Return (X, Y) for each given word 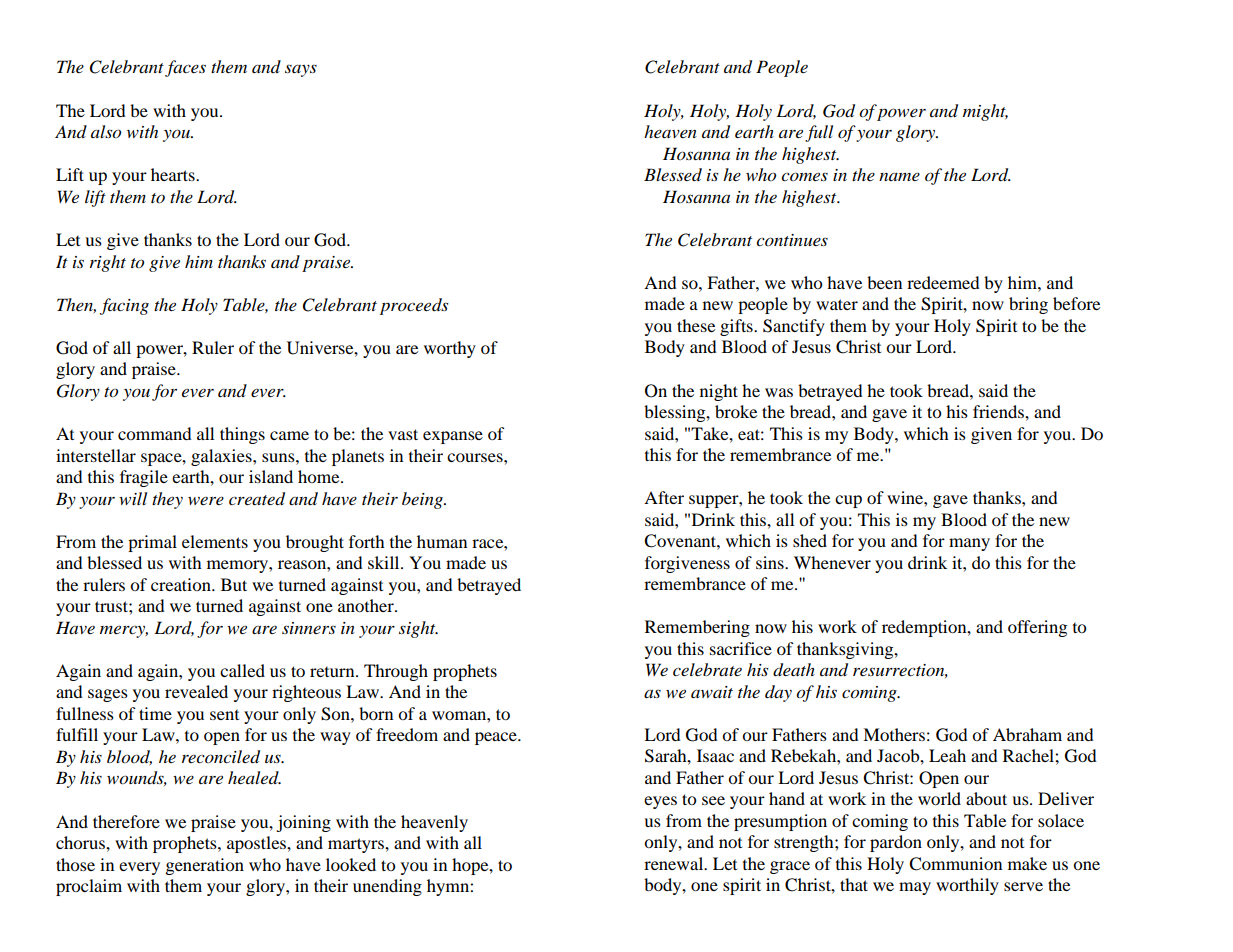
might (985, 112)
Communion (955, 864)
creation (182, 584)
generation (205, 866)
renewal (675, 863)
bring (1028, 305)
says (301, 70)
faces (185, 68)
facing (124, 306)
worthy (450, 349)
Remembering (697, 628)
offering (1037, 628)
